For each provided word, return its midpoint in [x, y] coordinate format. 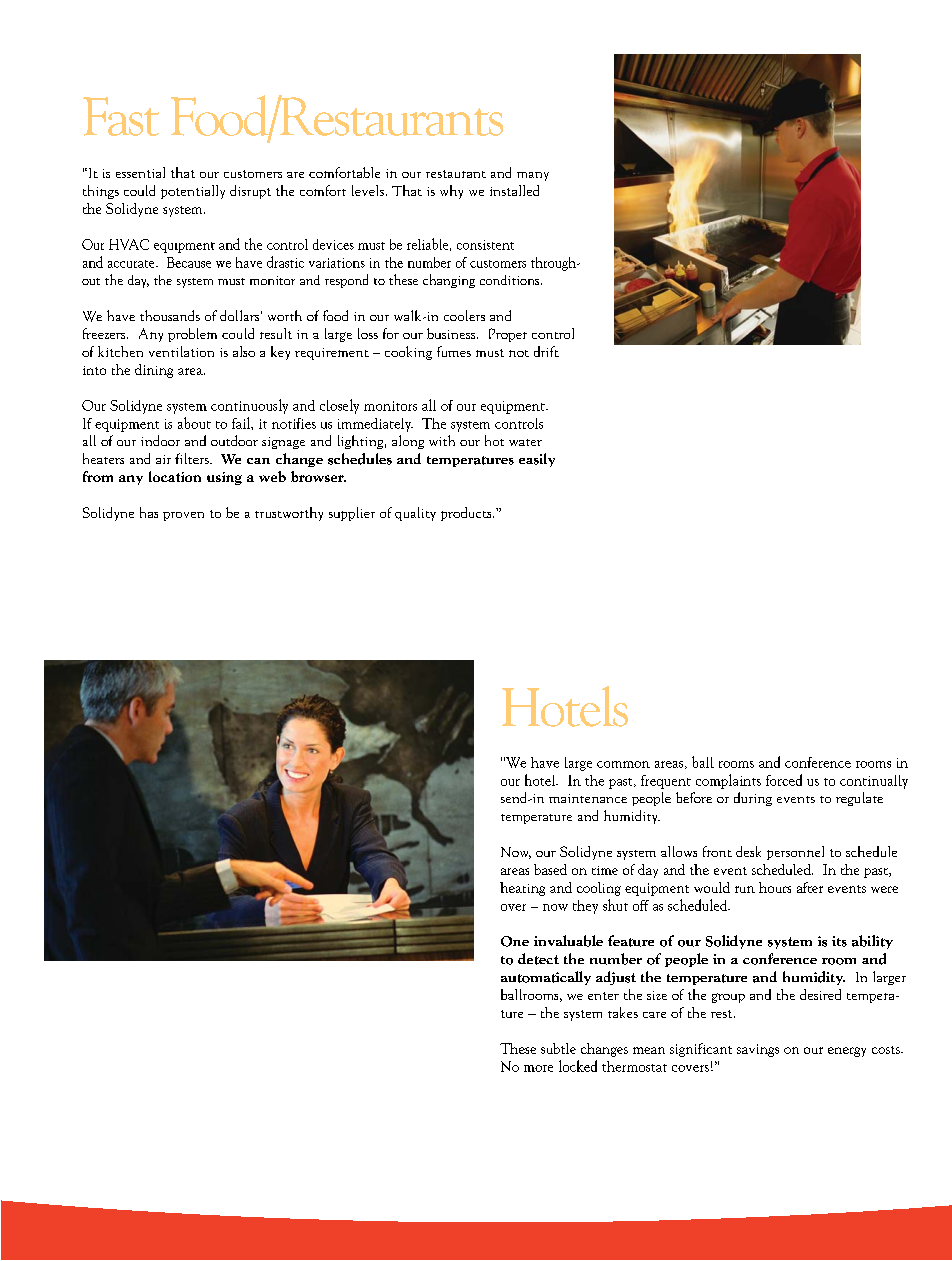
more [538, 1068]
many [533, 176]
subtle [558, 1048]
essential [140, 172]
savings [758, 1050]
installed [514, 190]
